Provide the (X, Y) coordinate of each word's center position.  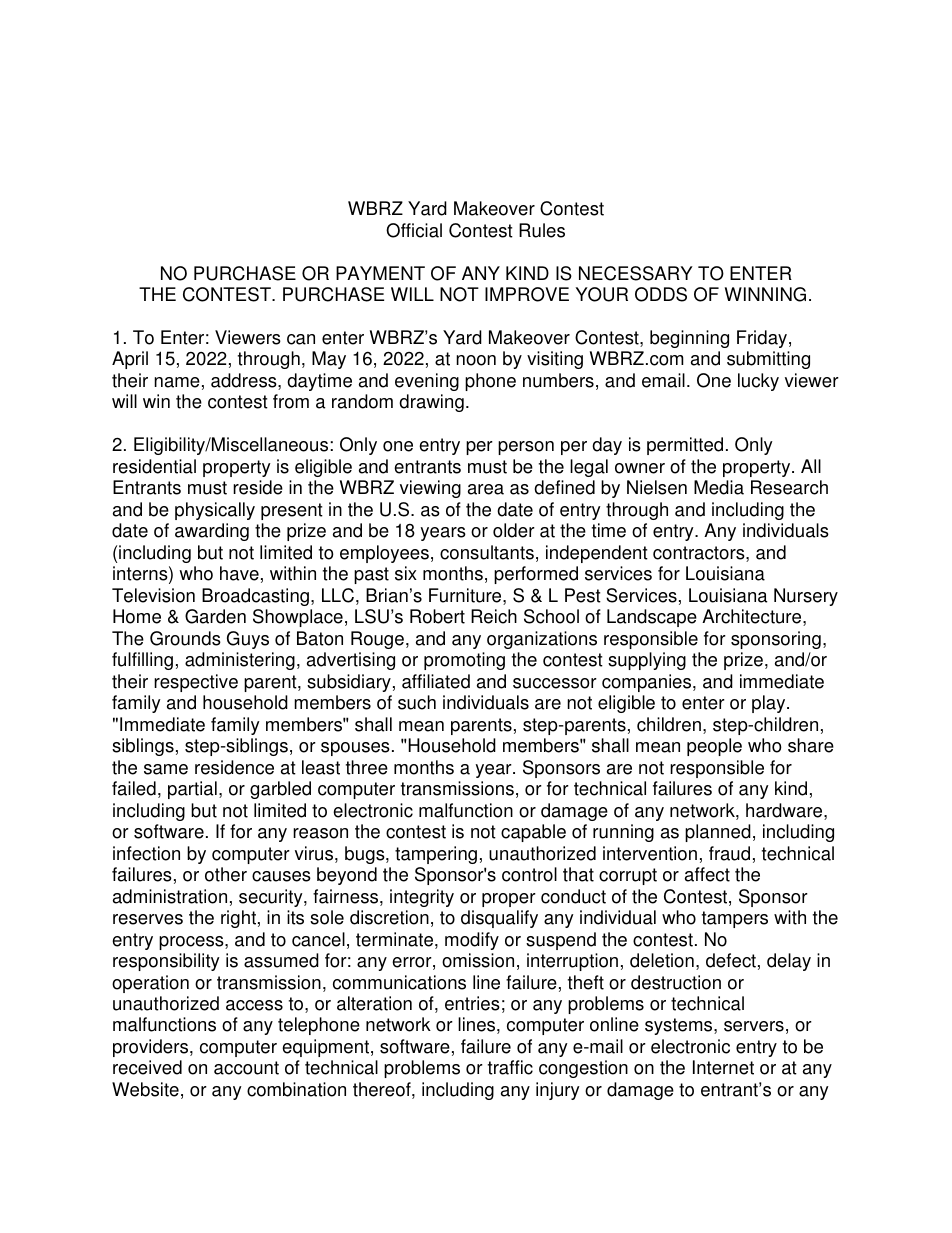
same (166, 769)
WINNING (765, 294)
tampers (735, 919)
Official (414, 230)
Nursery (806, 597)
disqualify (499, 919)
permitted (685, 446)
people (714, 747)
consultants (487, 552)
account (246, 1068)
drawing (431, 403)
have (239, 573)
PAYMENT (380, 273)
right (238, 919)
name (177, 382)
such (417, 702)
